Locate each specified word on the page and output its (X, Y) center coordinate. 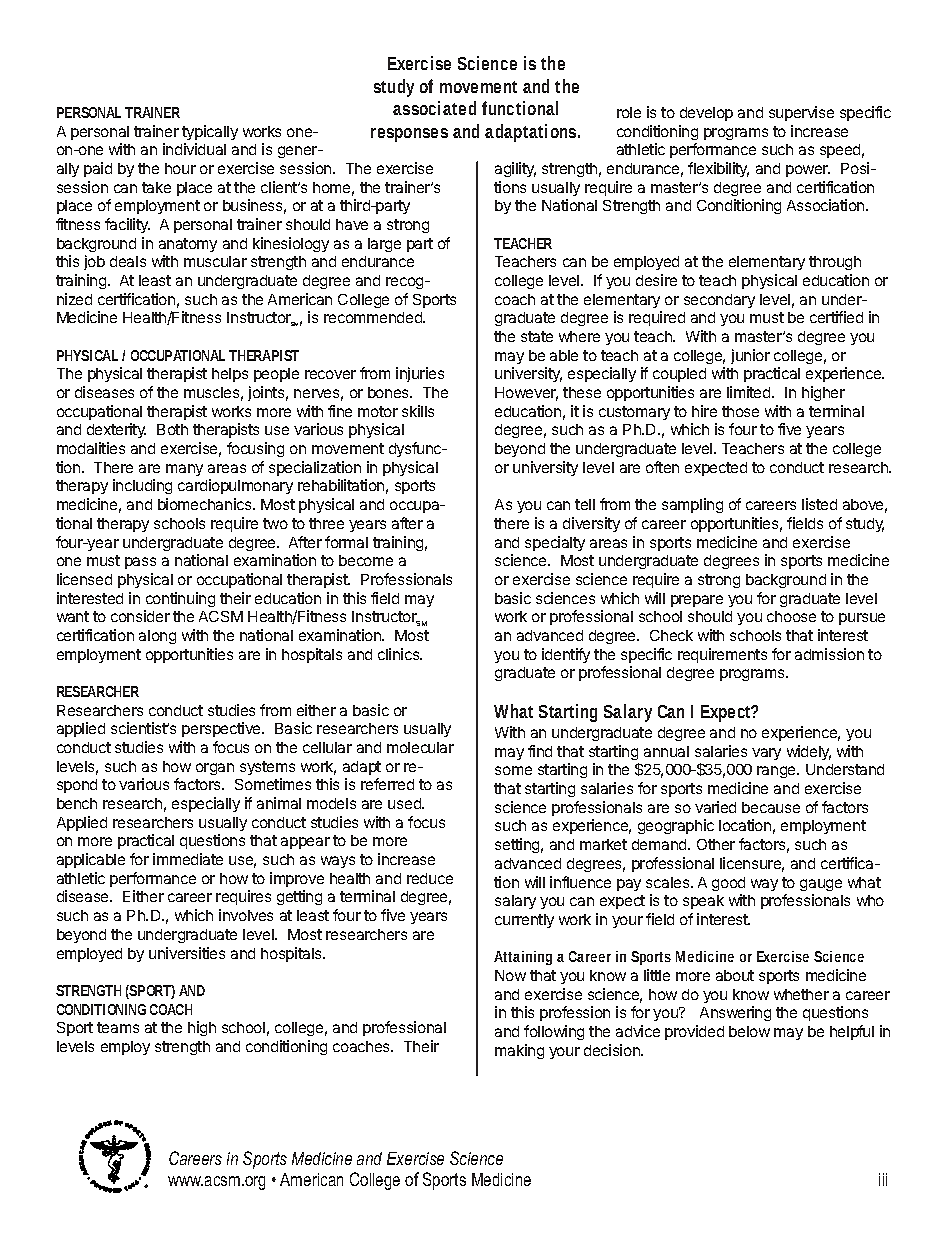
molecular (420, 747)
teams (118, 1027)
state (537, 336)
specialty (555, 543)
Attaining (523, 958)
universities (187, 953)
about (735, 975)
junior (750, 356)
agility (515, 169)
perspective (222, 729)
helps (230, 375)
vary (766, 754)
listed (819, 504)
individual (194, 149)
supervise (801, 113)
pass (140, 563)
